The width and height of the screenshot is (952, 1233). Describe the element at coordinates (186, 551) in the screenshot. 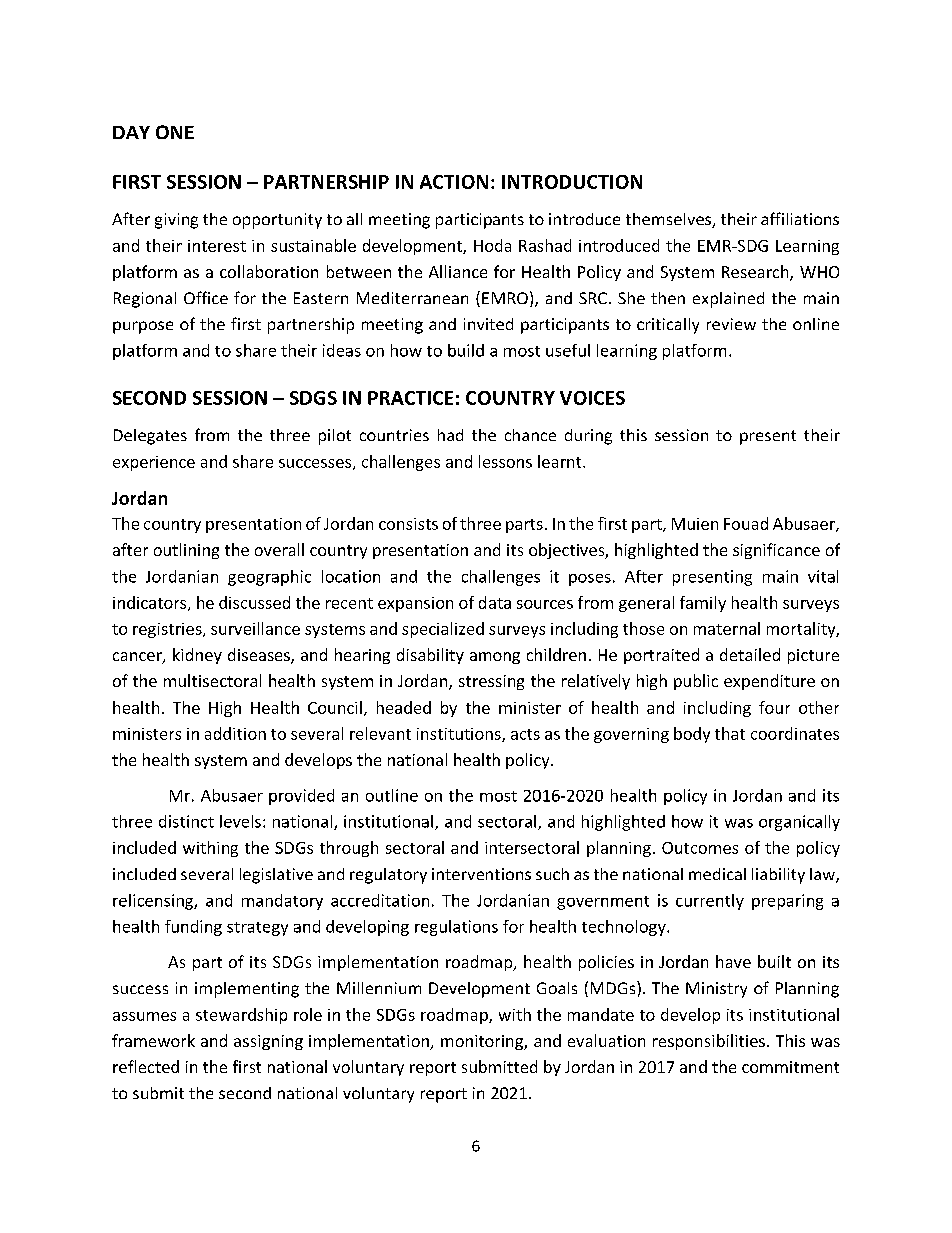

I see `outlining` at that location.
